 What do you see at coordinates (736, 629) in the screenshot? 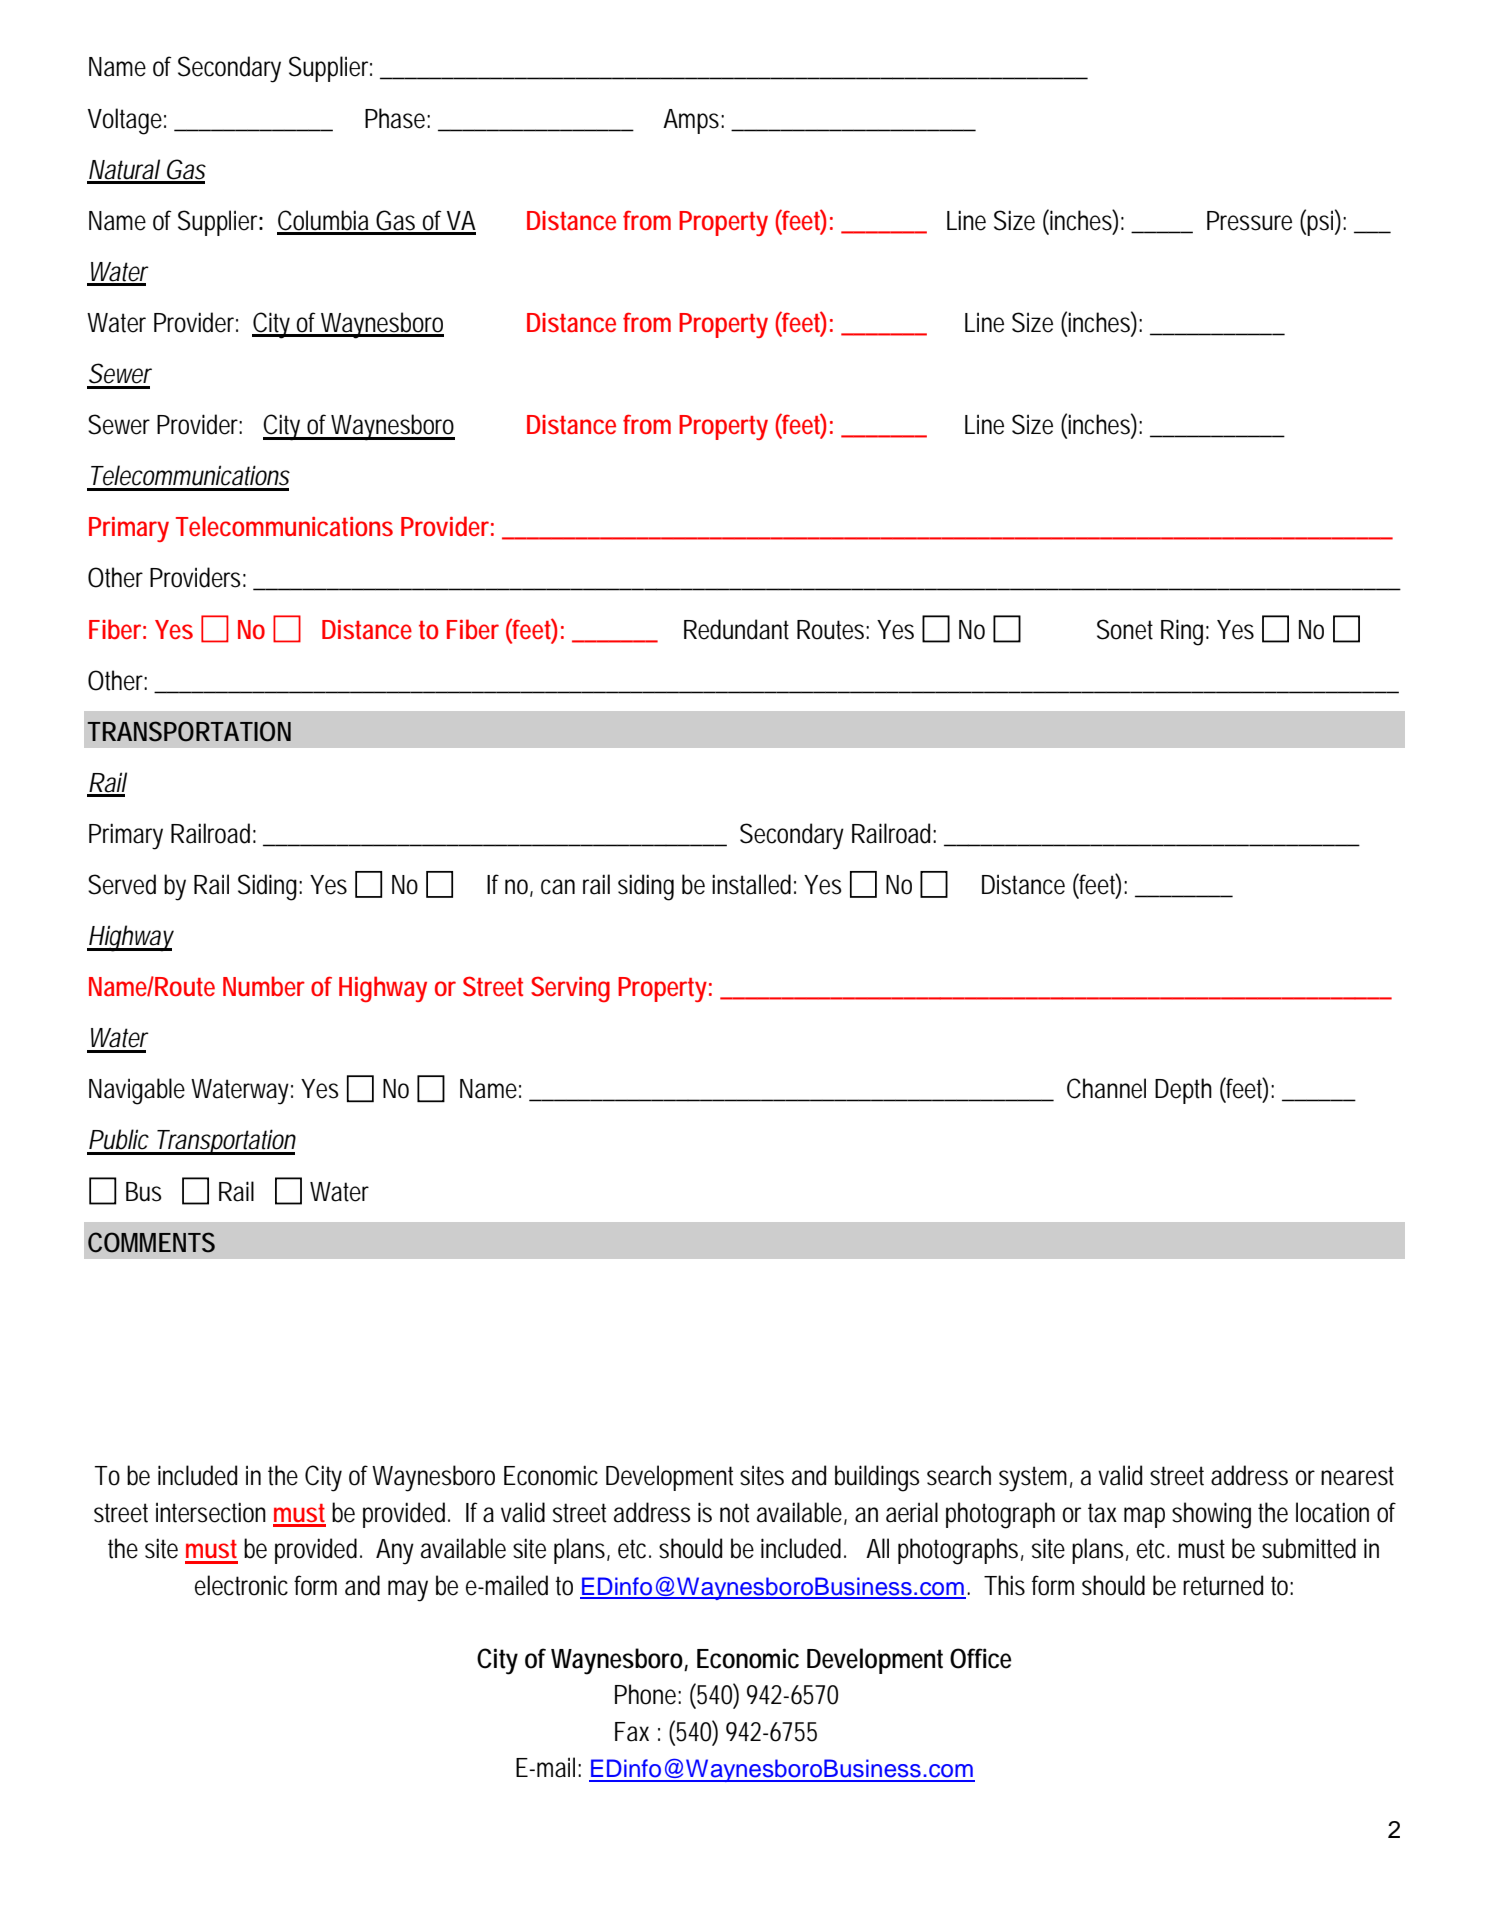
I see `Redundant` at bounding box center [736, 629].
